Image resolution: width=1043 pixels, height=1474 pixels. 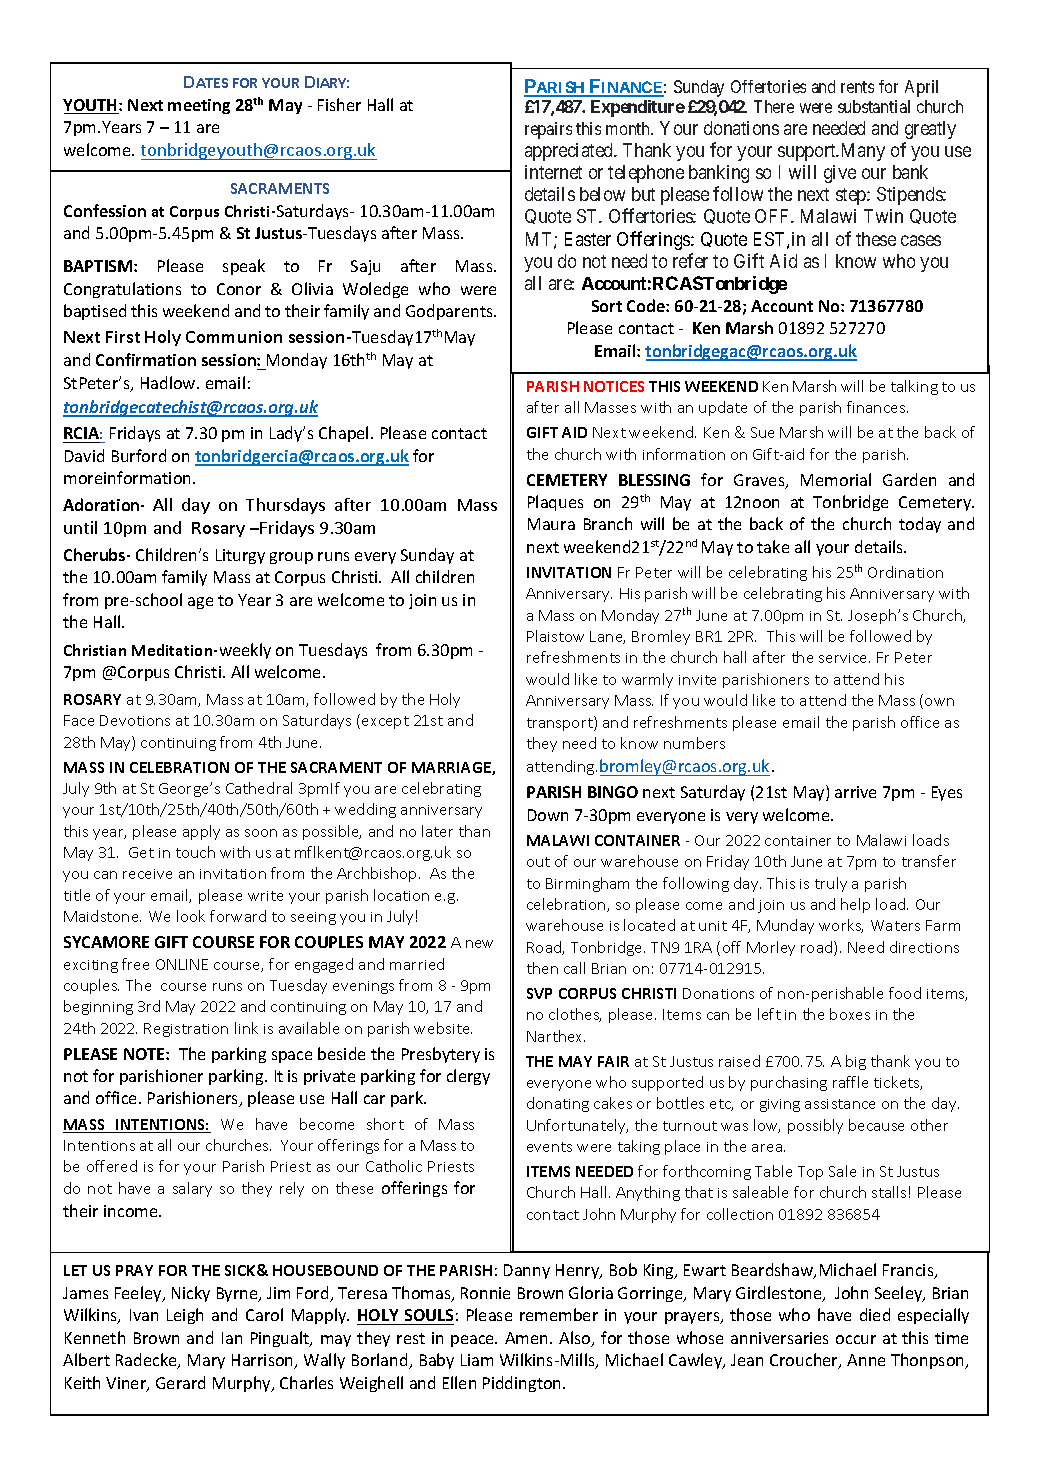 What do you see at coordinates (135, 720) in the page?
I see `Devotions` at bounding box center [135, 720].
